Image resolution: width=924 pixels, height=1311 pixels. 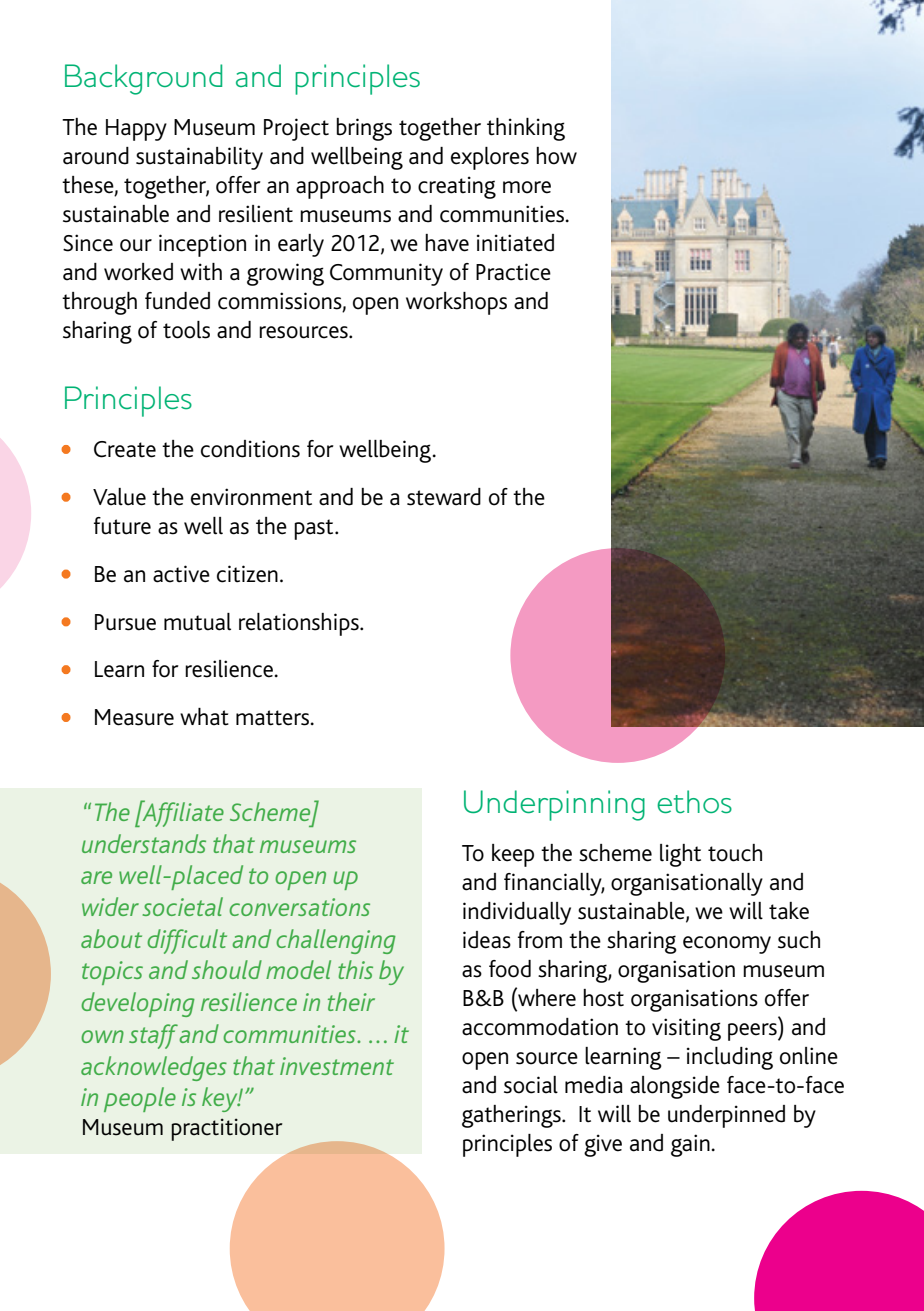 What do you see at coordinates (140, 1099) in the screenshot?
I see `people` at bounding box center [140, 1099].
